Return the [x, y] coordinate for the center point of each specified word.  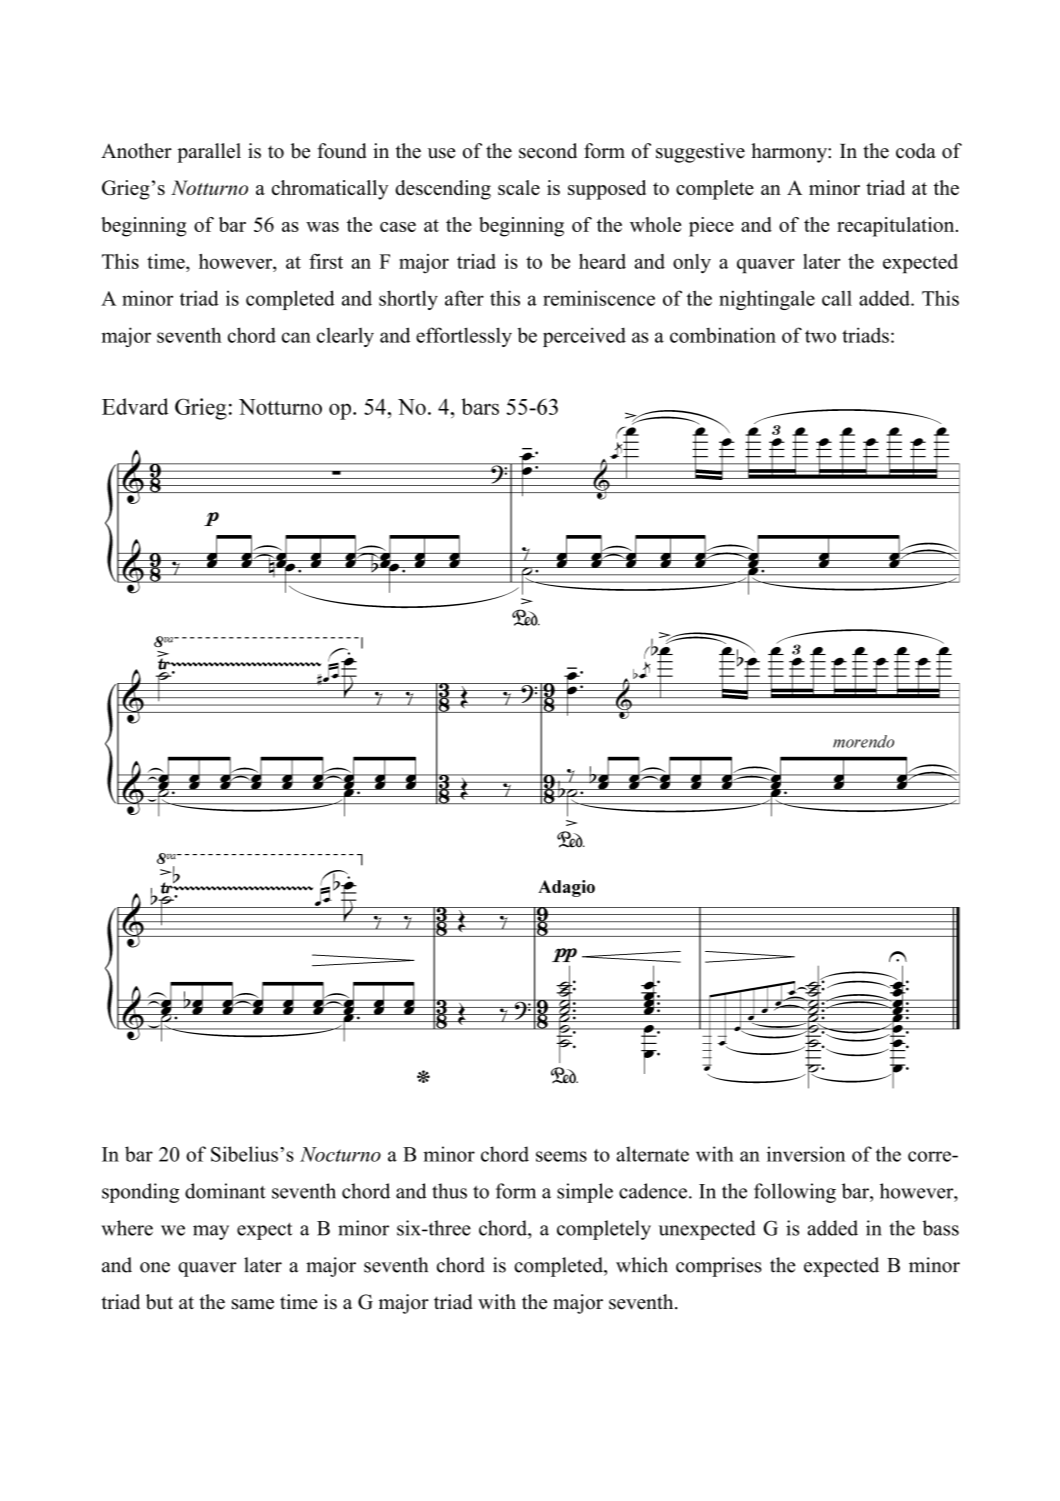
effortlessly [464, 337]
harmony [790, 153]
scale [519, 187]
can [296, 337]
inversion [806, 1154]
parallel [209, 153]
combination [723, 335]
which [642, 1265]
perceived [584, 337]
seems [561, 1156]
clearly [345, 337]
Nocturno [340, 1154]
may [211, 1232]
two [820, 336]
